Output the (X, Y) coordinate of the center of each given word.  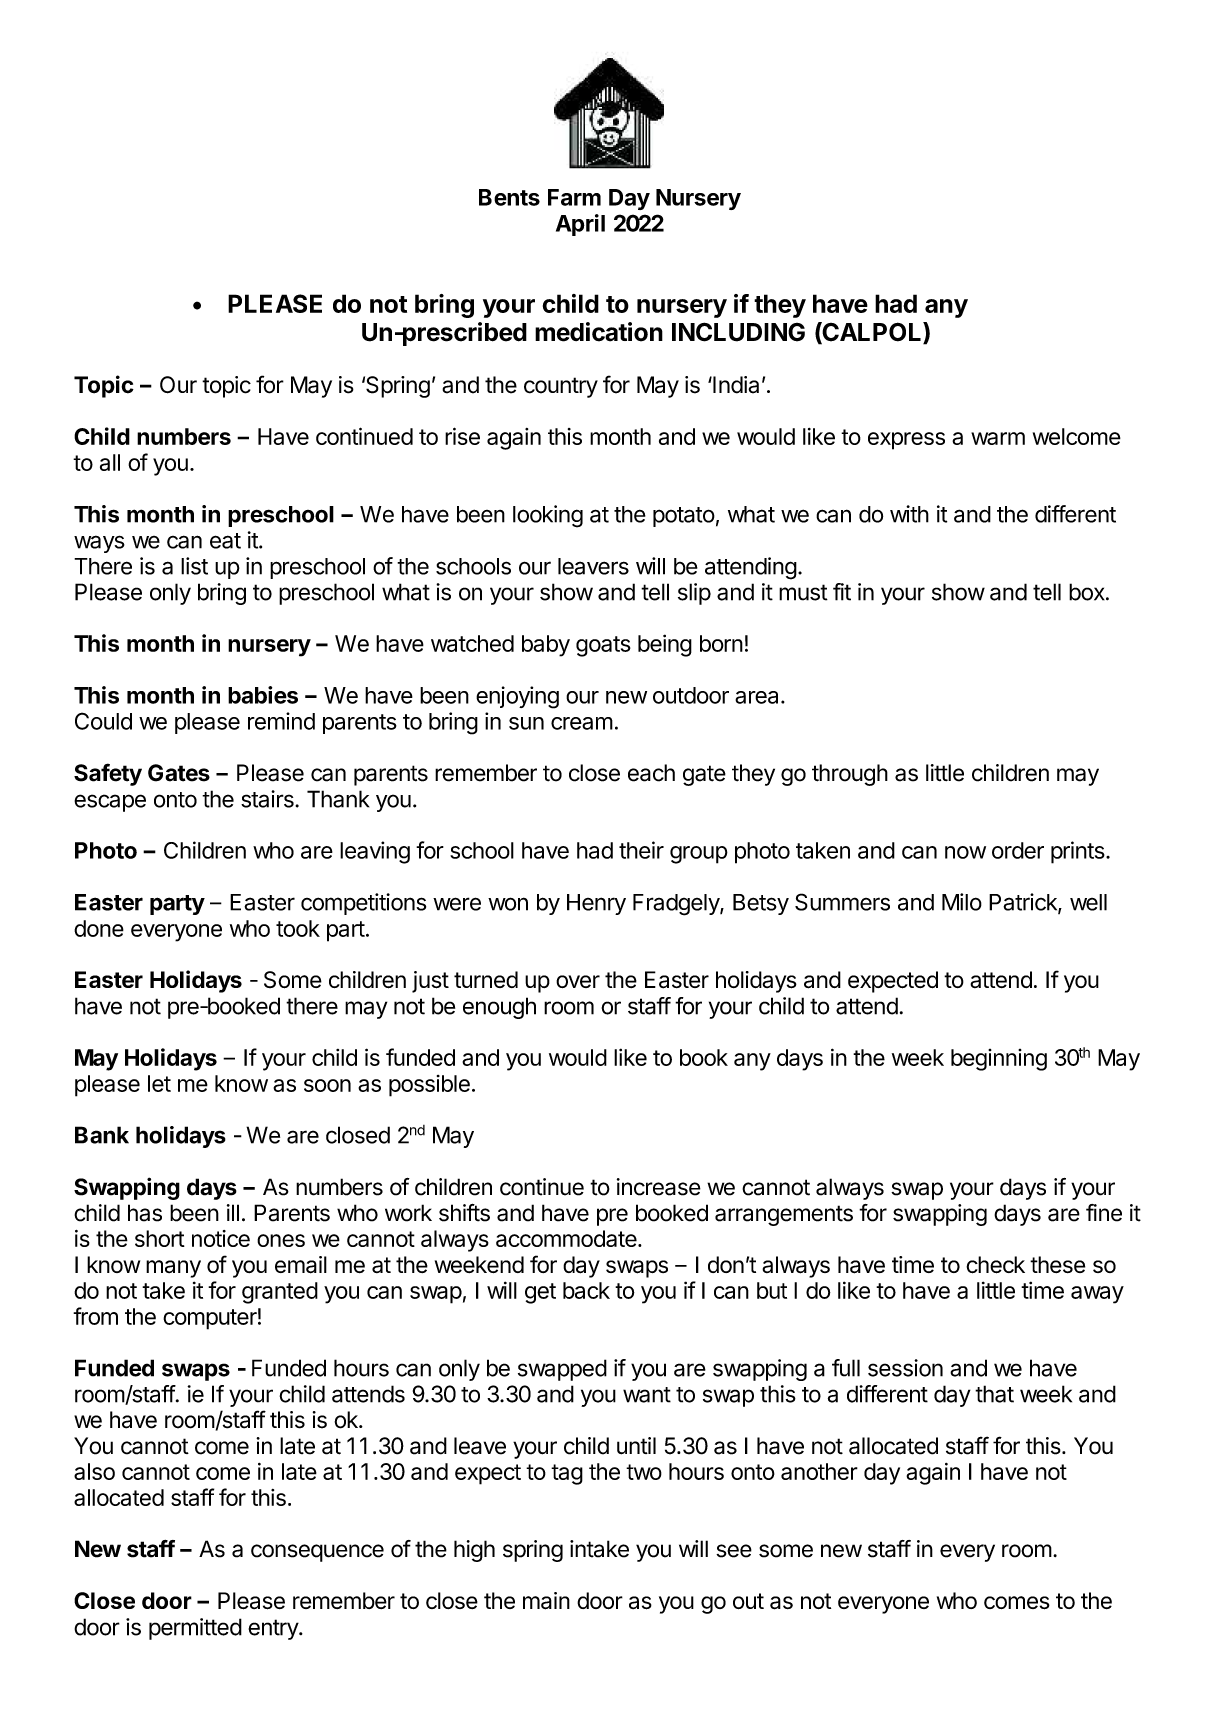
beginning (999, 1060)
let (159, 1083)
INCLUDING (738, 332)
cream (582, 723)
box (1088, 592)
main (546, 1601)
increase (659, 1187)
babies (263, 695)
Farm (574, 197)
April (580, 225)
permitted (195, 1629)
